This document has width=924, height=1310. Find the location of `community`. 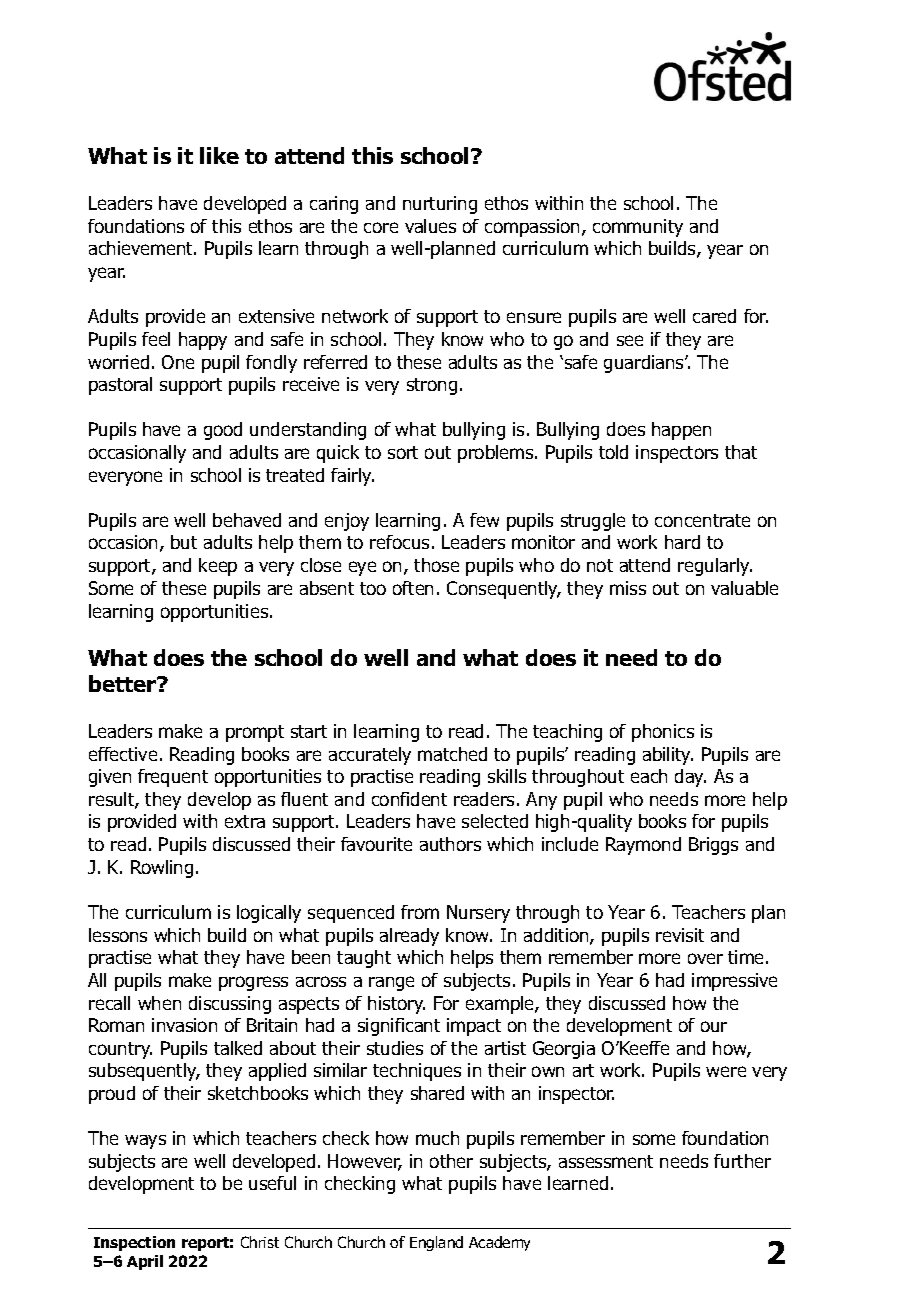

community is located at coordinates (638, 228).
